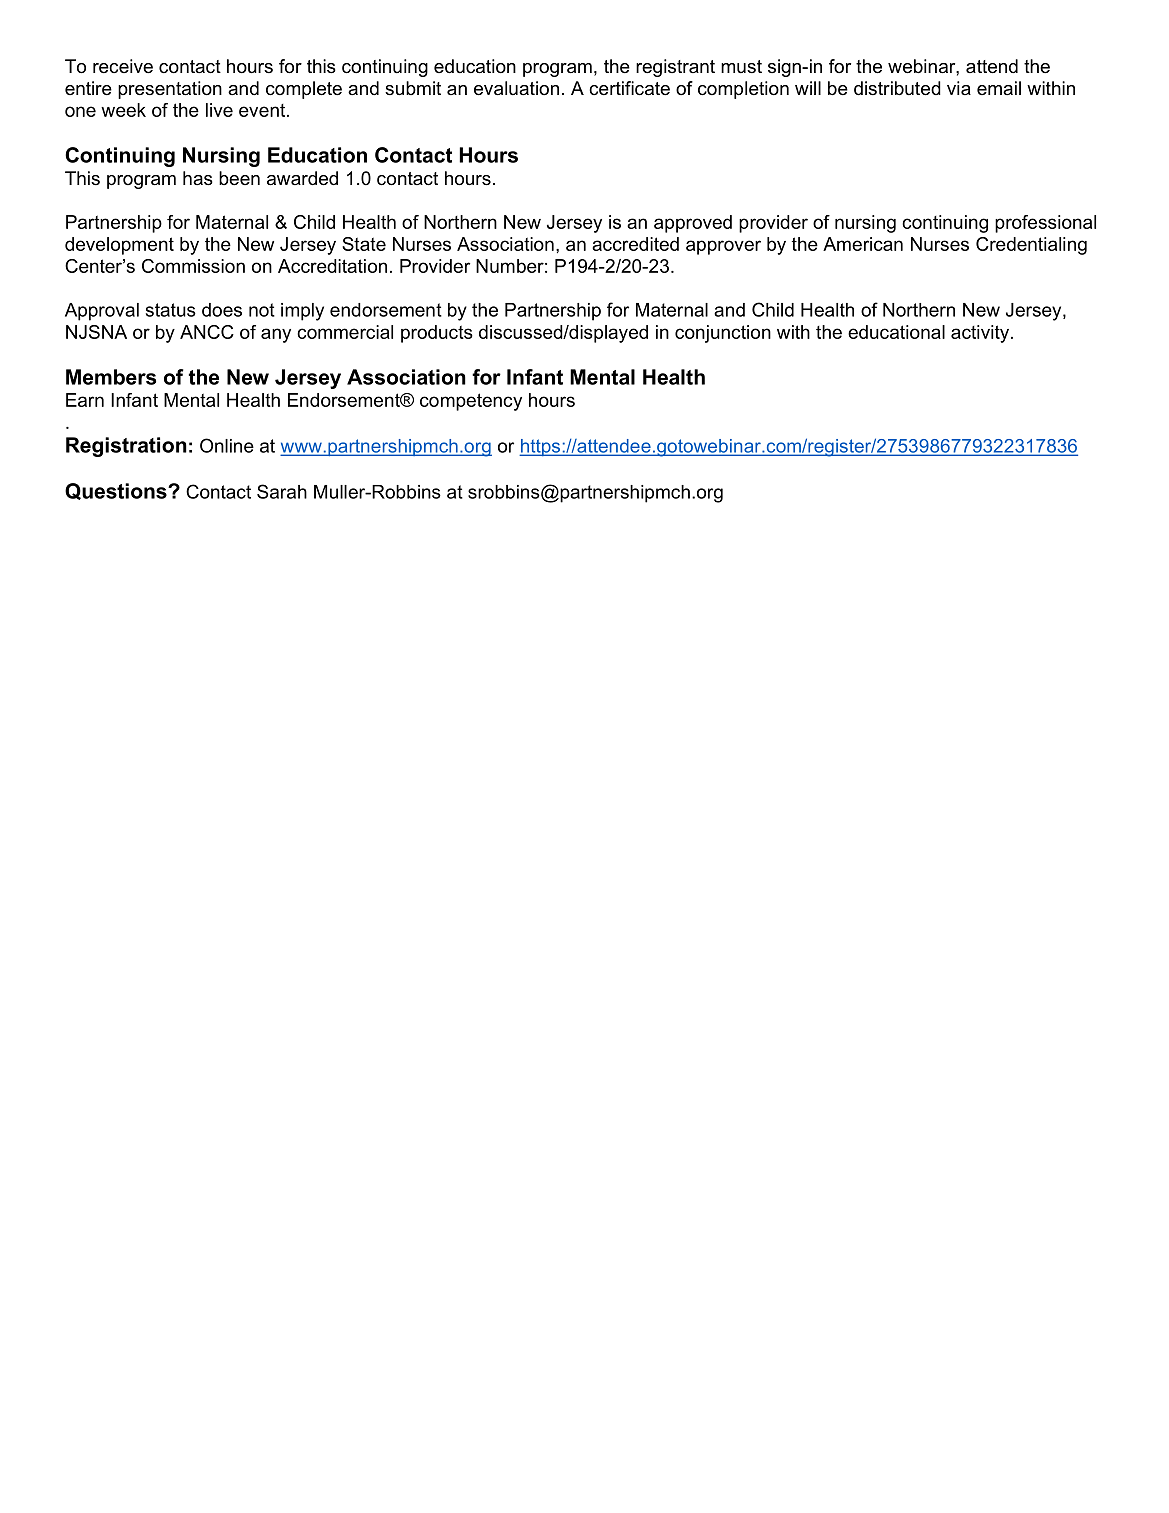  I want to click on Questions, so click(117, 491).
